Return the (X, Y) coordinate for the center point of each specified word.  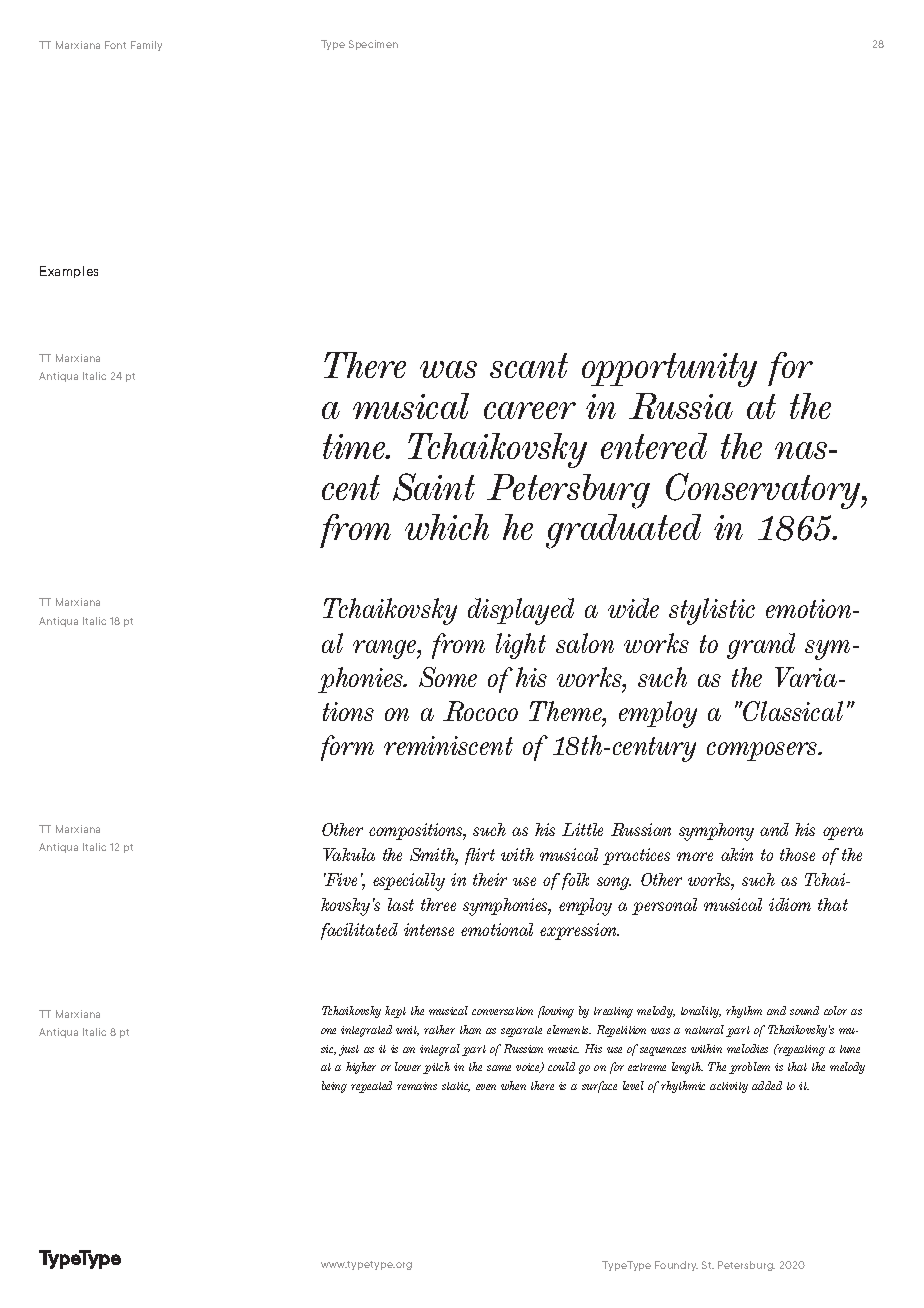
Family (146, 46)
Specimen (373, 45)
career (530, 410)
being (334, 1087)
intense (429, 929)
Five (340, 879)
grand (761, 646)
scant (529, 365)
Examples (69, 272)
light (521, 646)
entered (654, 446)
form (347, 748)
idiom (790, 904)
